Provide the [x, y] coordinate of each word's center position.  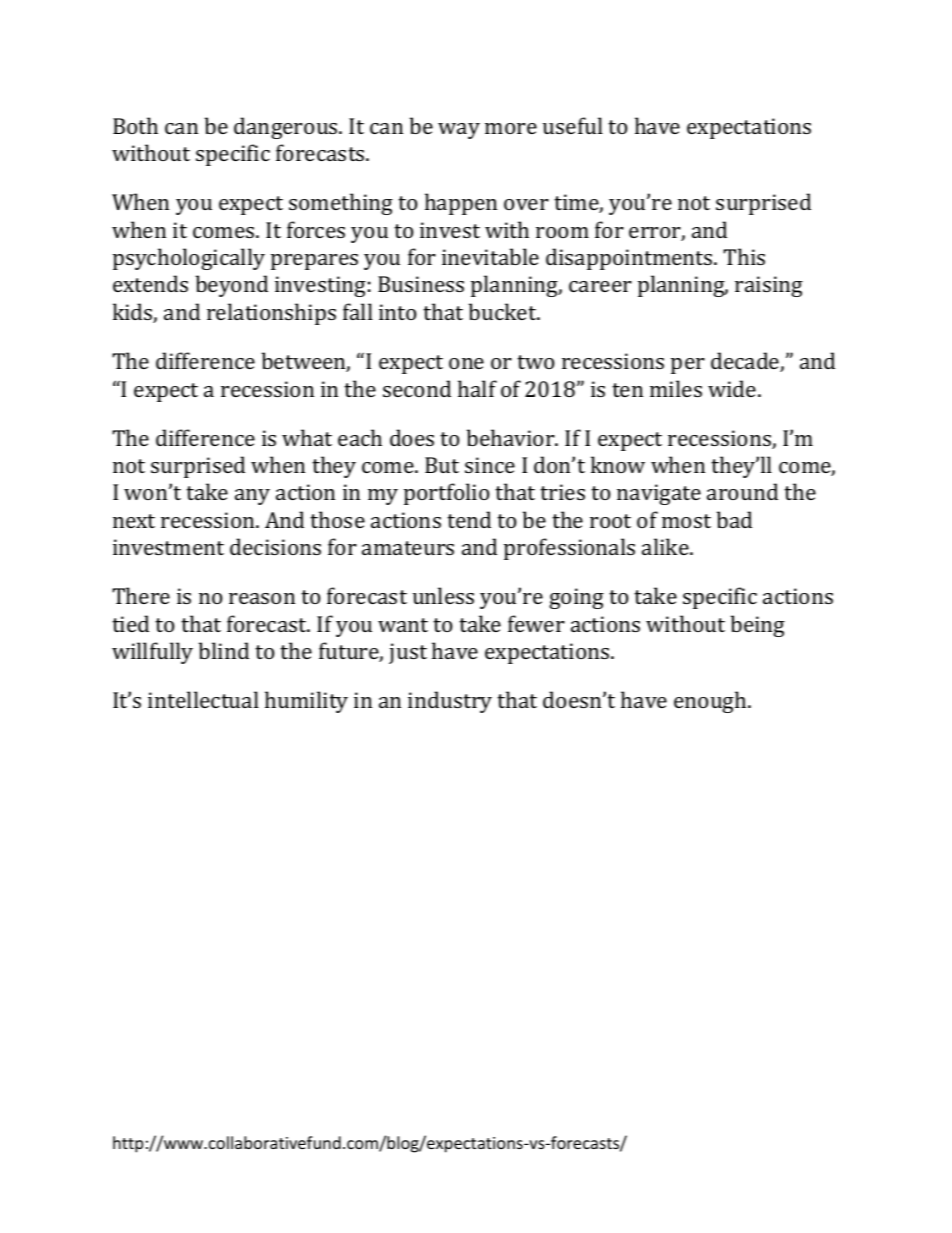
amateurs [408, 548]
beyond [232, 286]
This [744, 256]
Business [421, 284]
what [307, 437]
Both [135, 125]
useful [573, 125]
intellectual [203, 699]
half [477, 388]
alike [666, 546]
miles [676, 388]
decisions [275, 546]
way [459, 131]
